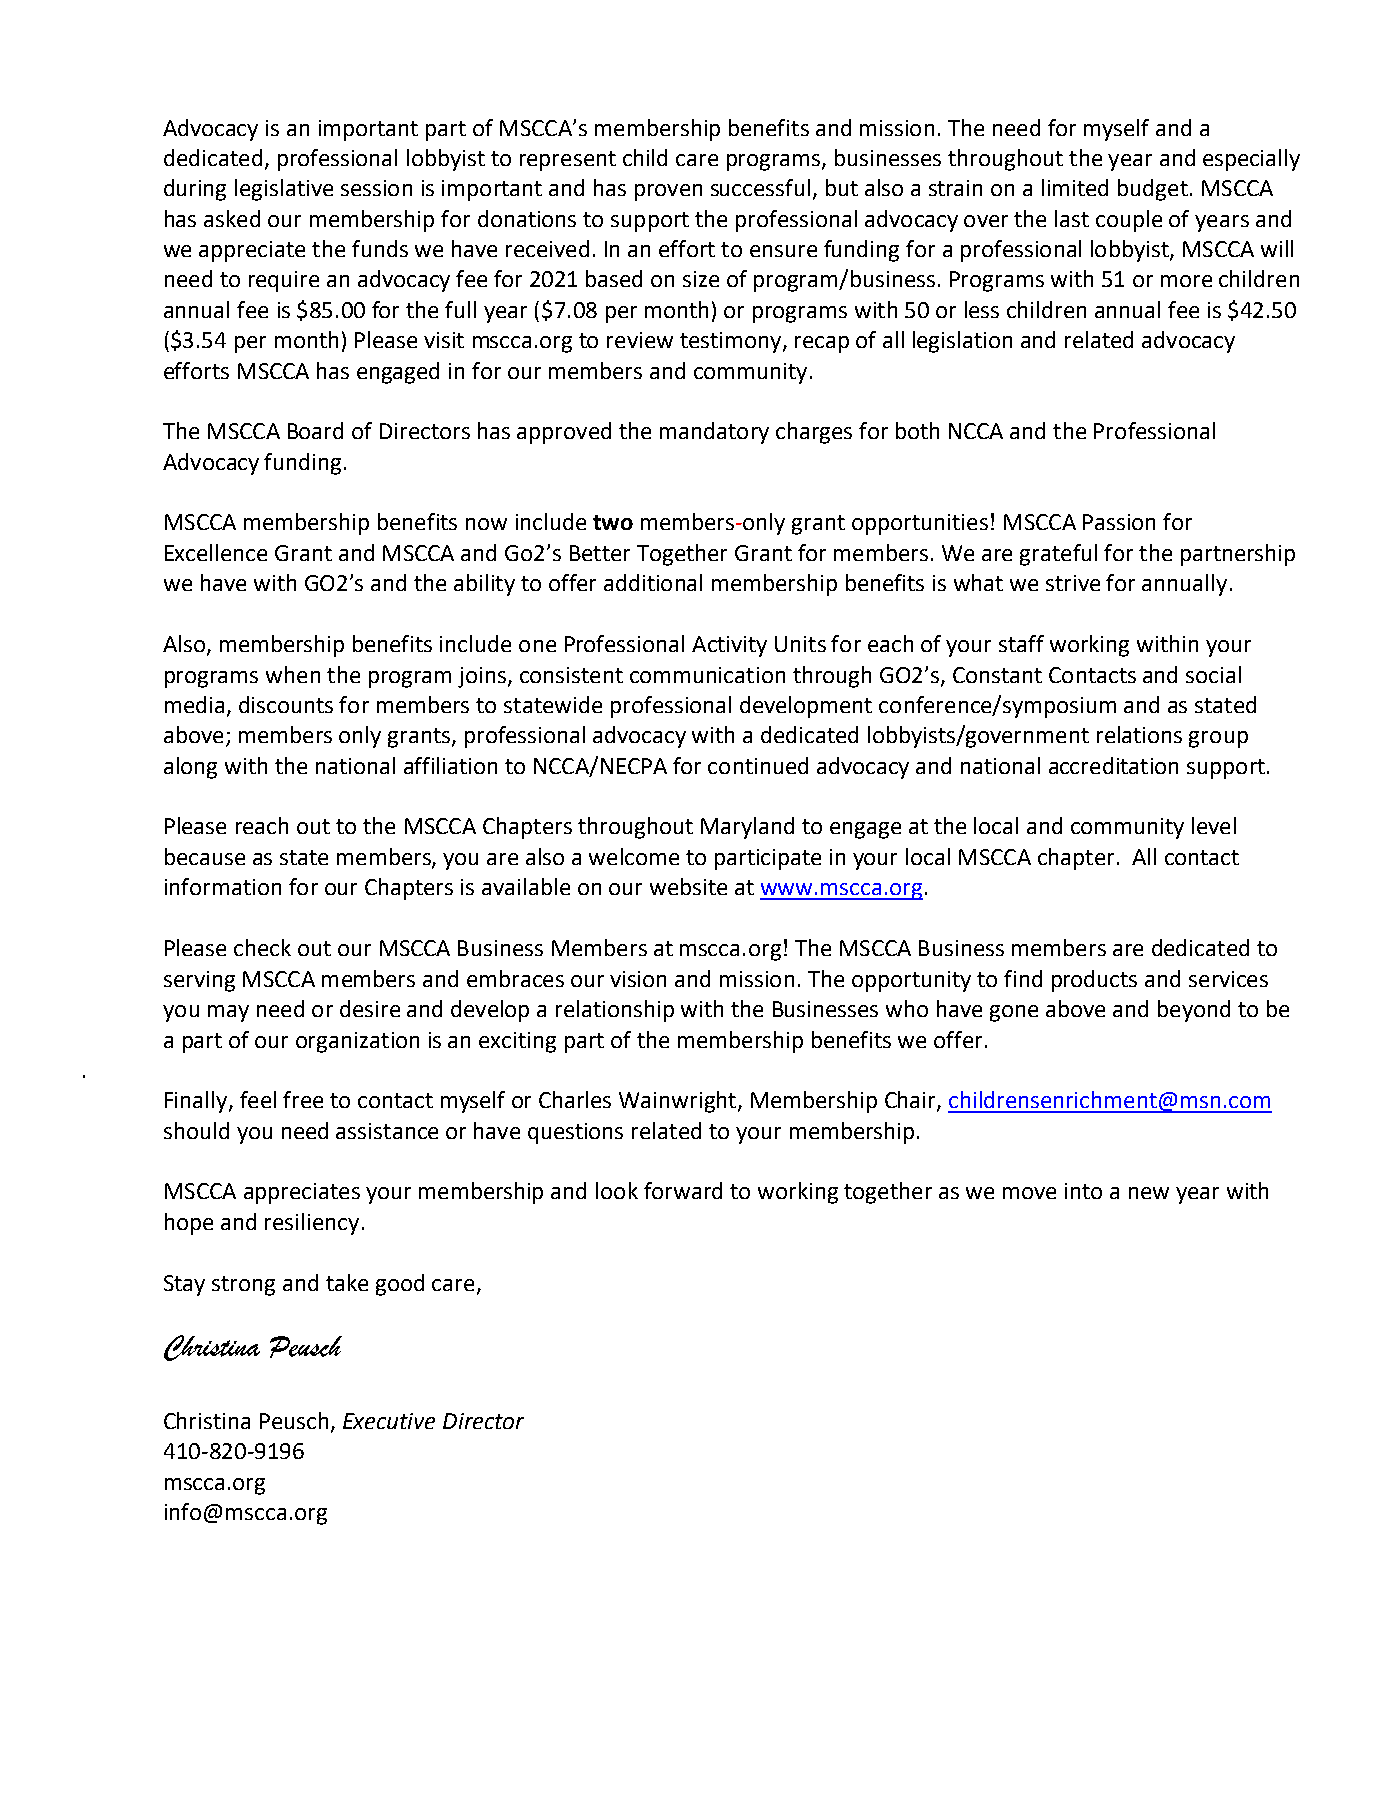 This image has height=1793, width=1385. I want to click on successful, so click(760, 187).
